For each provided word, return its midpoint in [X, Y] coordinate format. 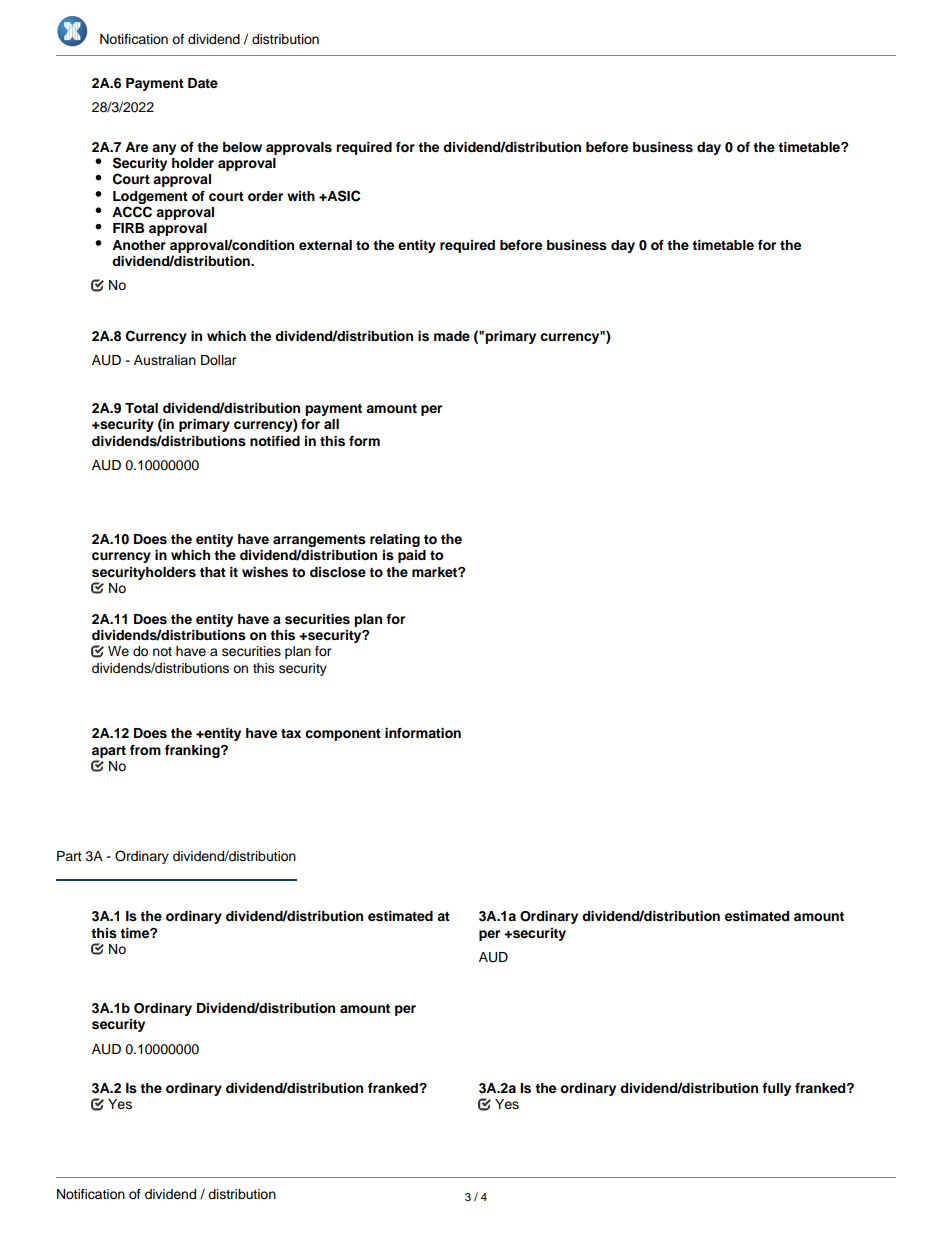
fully [776, 1089]
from [145, 750]
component [343, 735]
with [301, 196]
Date [203, 83]
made [452, 336]
